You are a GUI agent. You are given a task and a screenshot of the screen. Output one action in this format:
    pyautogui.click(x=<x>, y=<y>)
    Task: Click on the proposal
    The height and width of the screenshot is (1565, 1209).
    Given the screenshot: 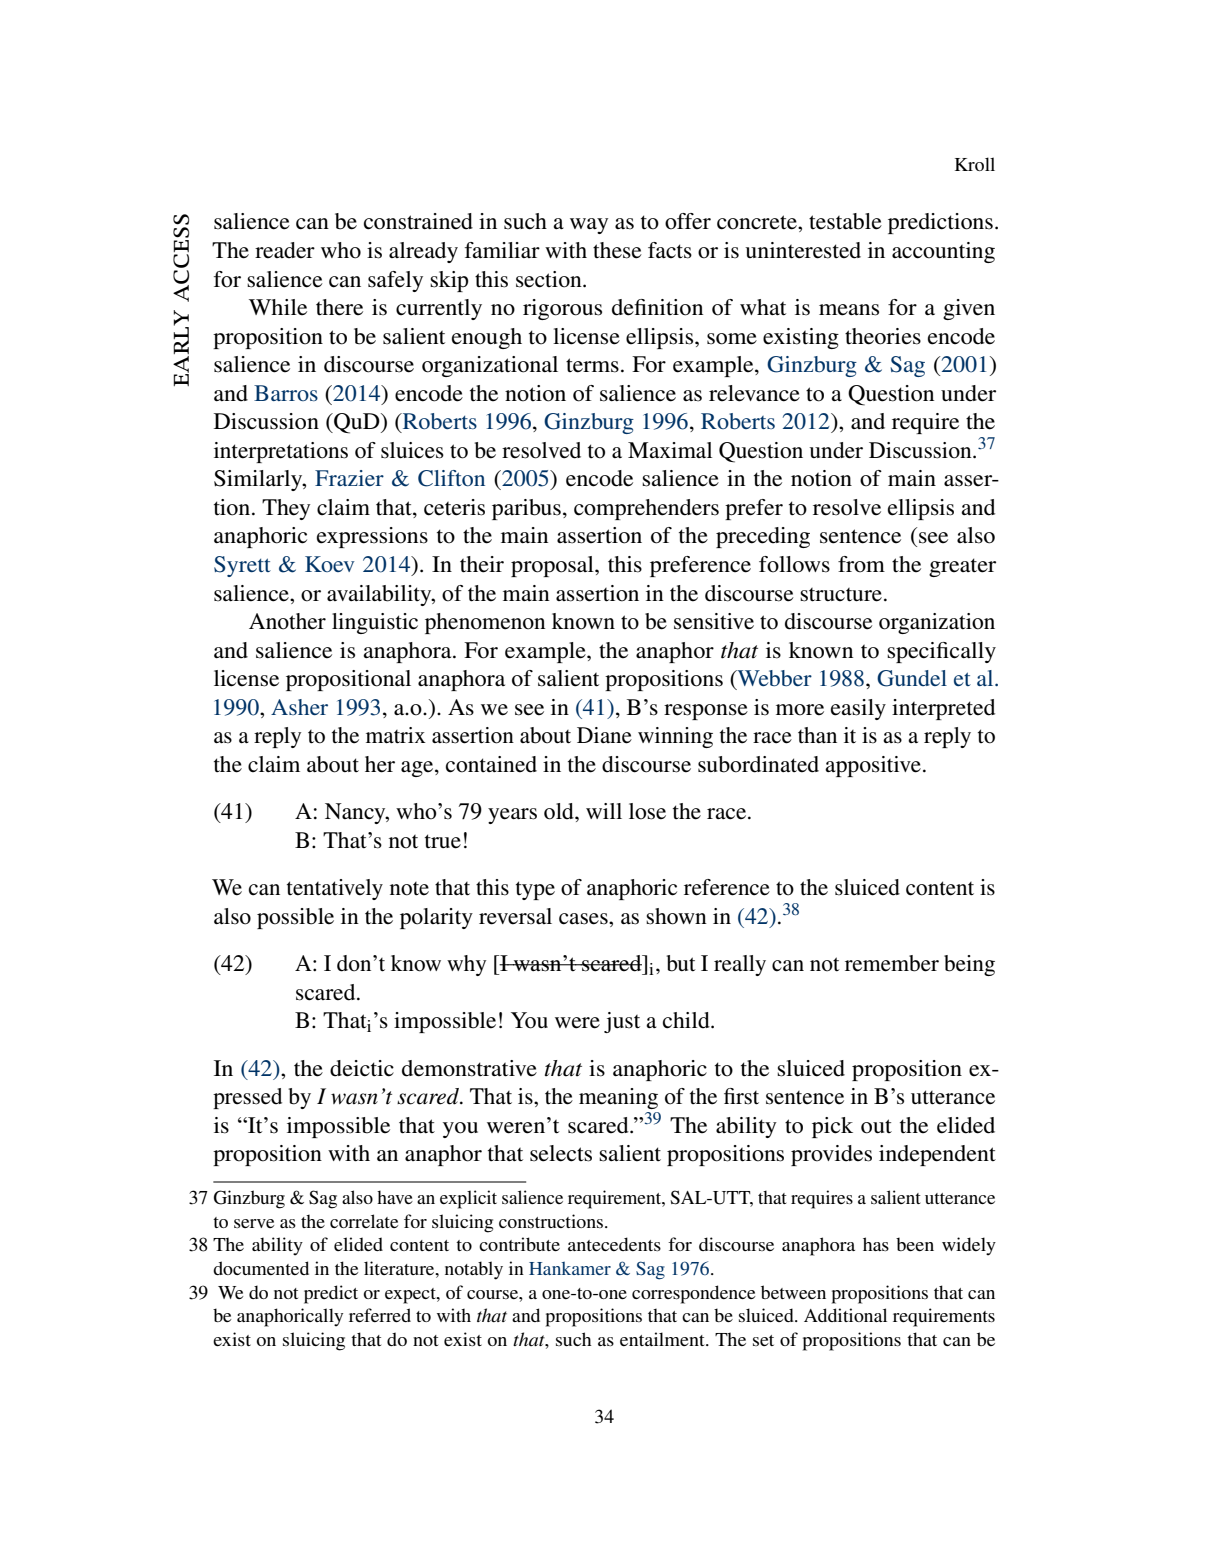 What is the action you would take?
    pyautogui.click(x=553, y=566)
